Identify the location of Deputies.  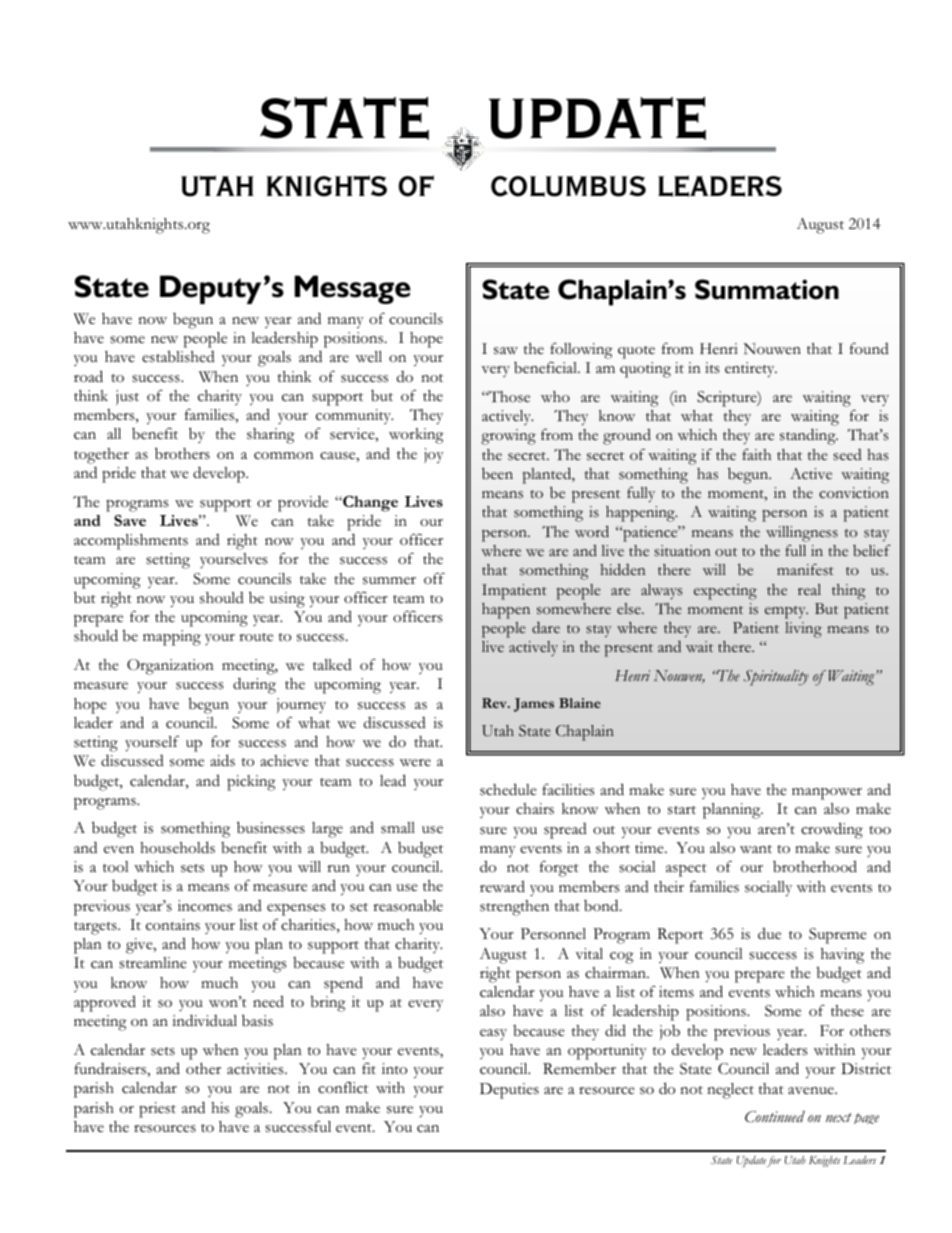
(509, 1091).
